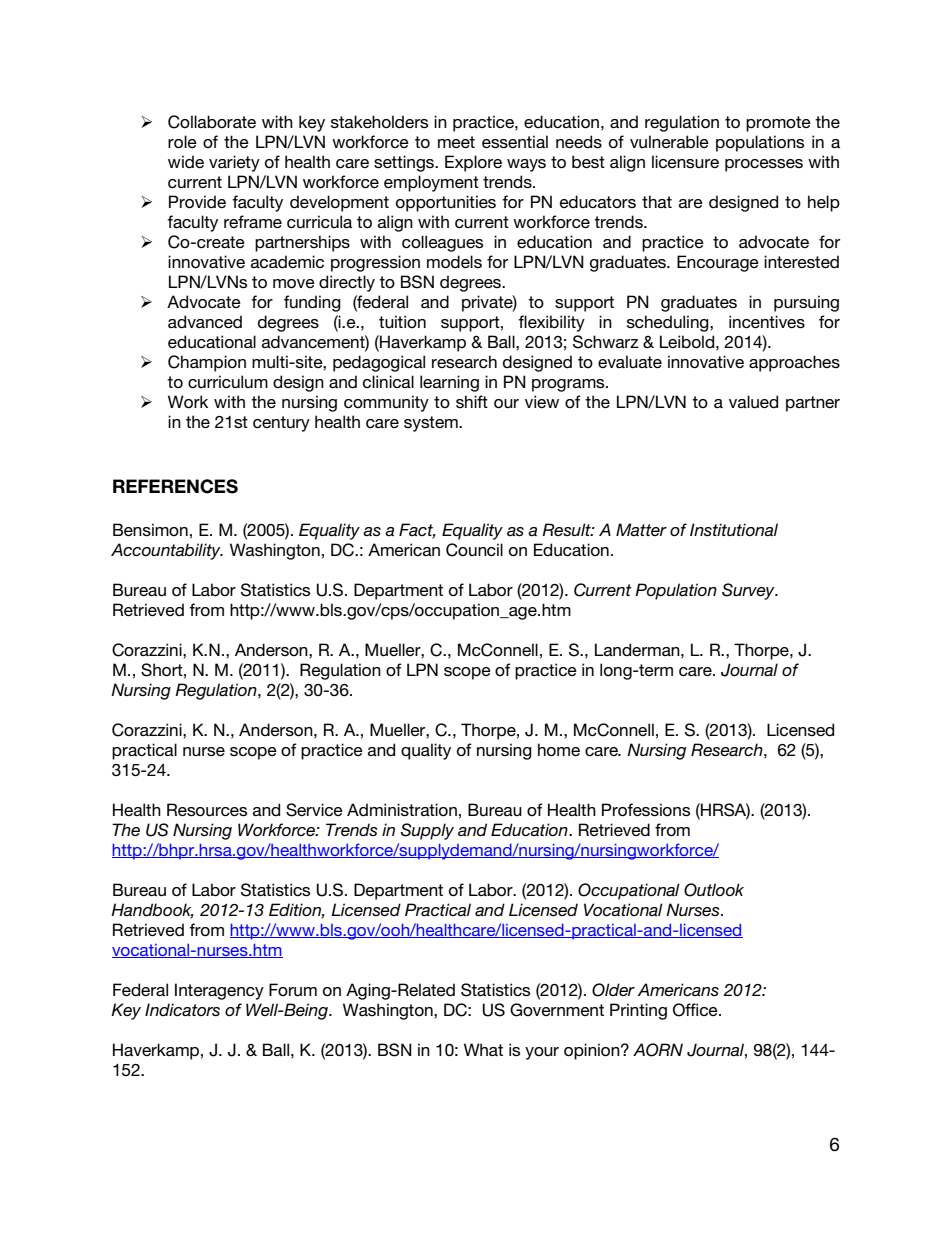 This screenshot has width=952, height=1233. I want to click on Council, so click(474, 550).
